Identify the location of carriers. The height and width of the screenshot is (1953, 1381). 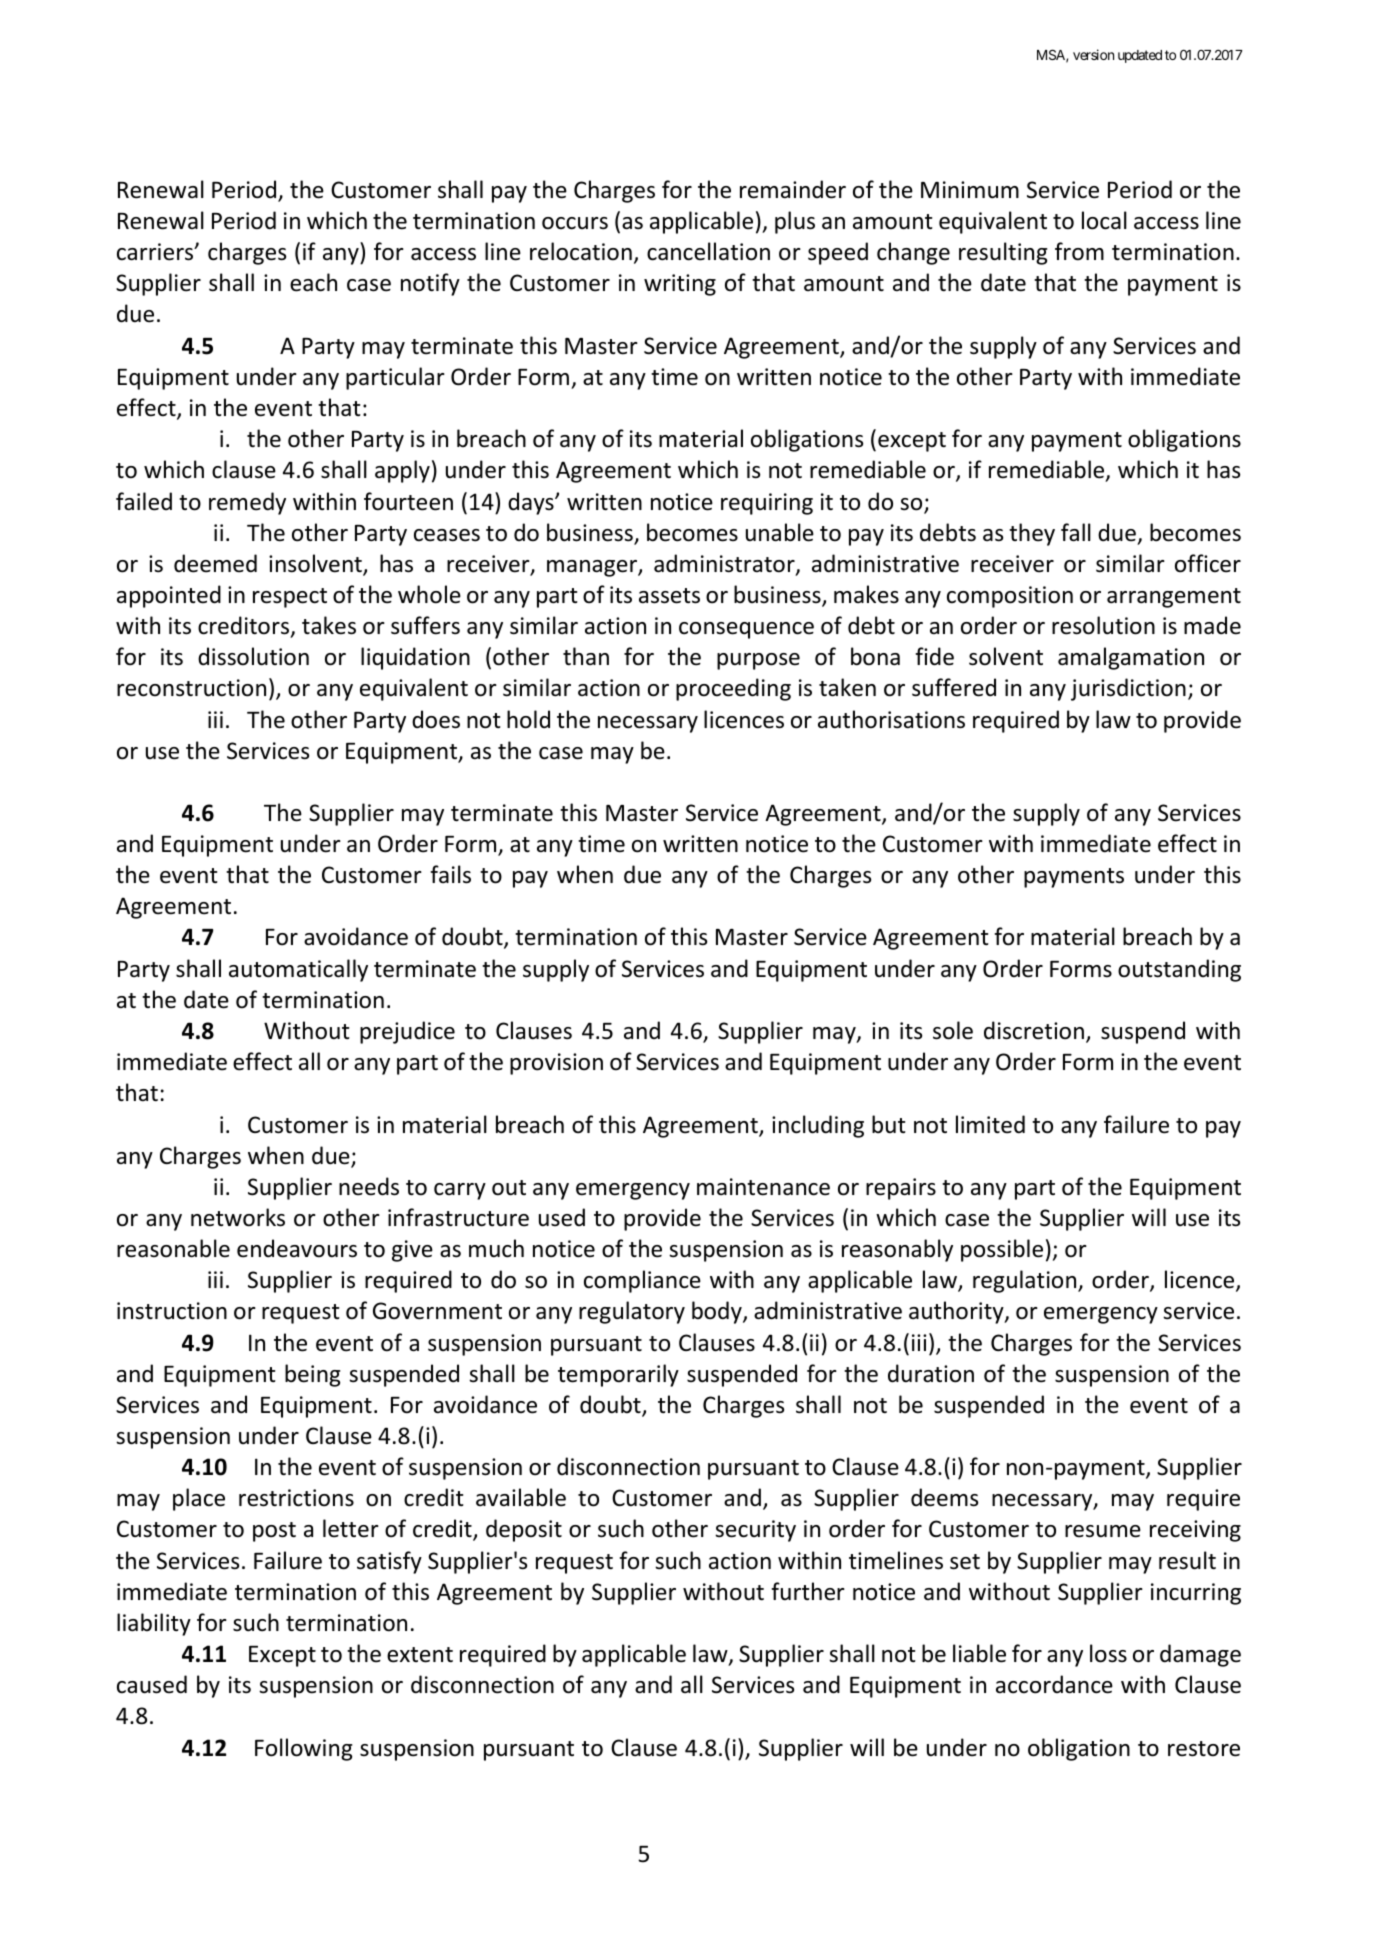
(156, 252).
